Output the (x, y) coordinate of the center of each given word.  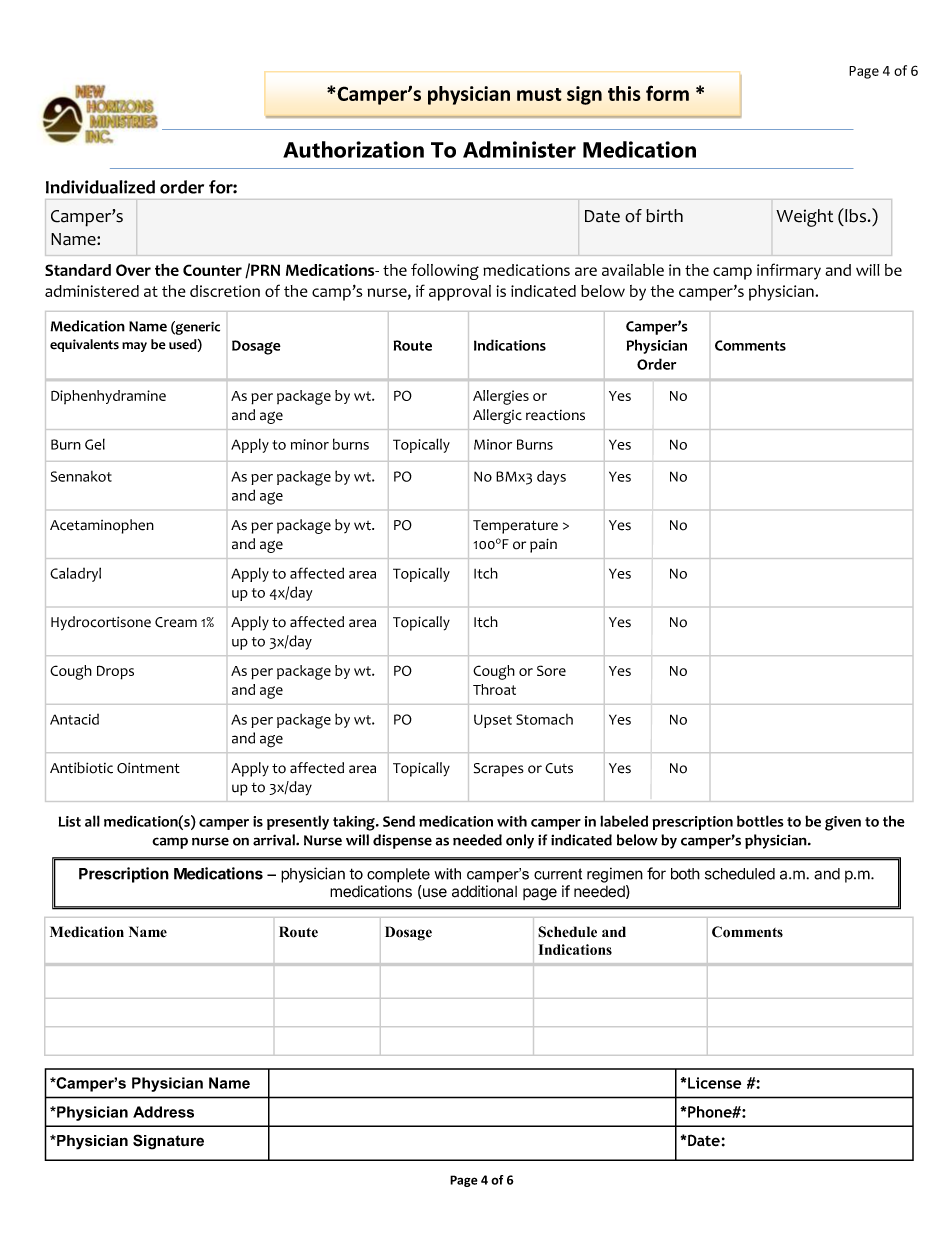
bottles (760, 821)
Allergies (501, 397)
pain (543, 545)
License (713, 1083)
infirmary (789, 271)
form (667, 93)
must (539, 94)
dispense (402, 841)
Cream (176, 622)
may (134, 347)
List (70, 821)
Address (163, 1112)
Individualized (100, 187)
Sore (551, 670)
